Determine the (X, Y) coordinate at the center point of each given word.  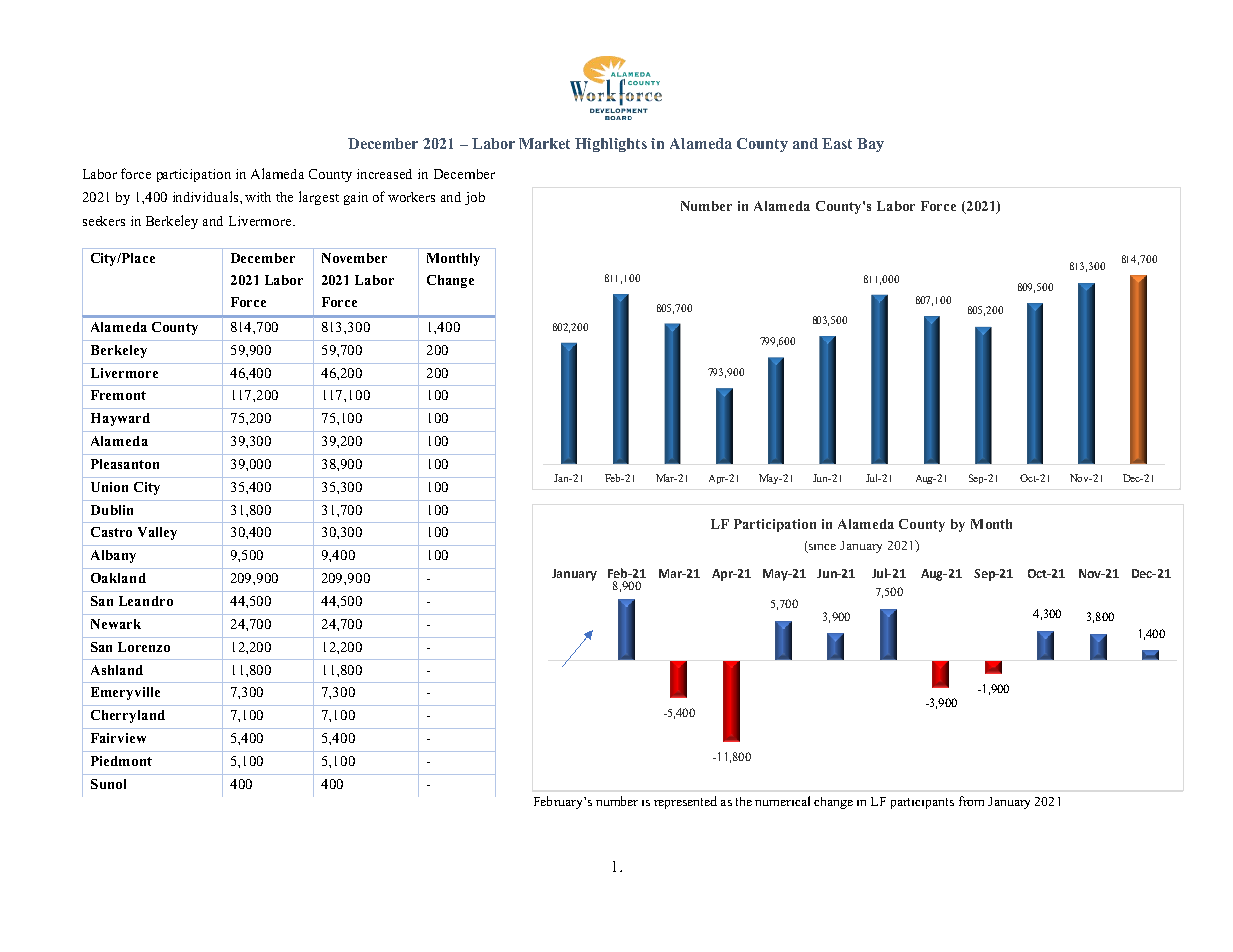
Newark (116, 624)
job (475, 198)
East (837, 143)
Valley (157, 533)
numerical (782, 801)
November (354, 258)
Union (109, 487)
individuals (207, 196)
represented (685, 802)
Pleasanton (125, 464)
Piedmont (121, 761)
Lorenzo (144, 647)
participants (922, 803)
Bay (870, 145)
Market (544, 143)
